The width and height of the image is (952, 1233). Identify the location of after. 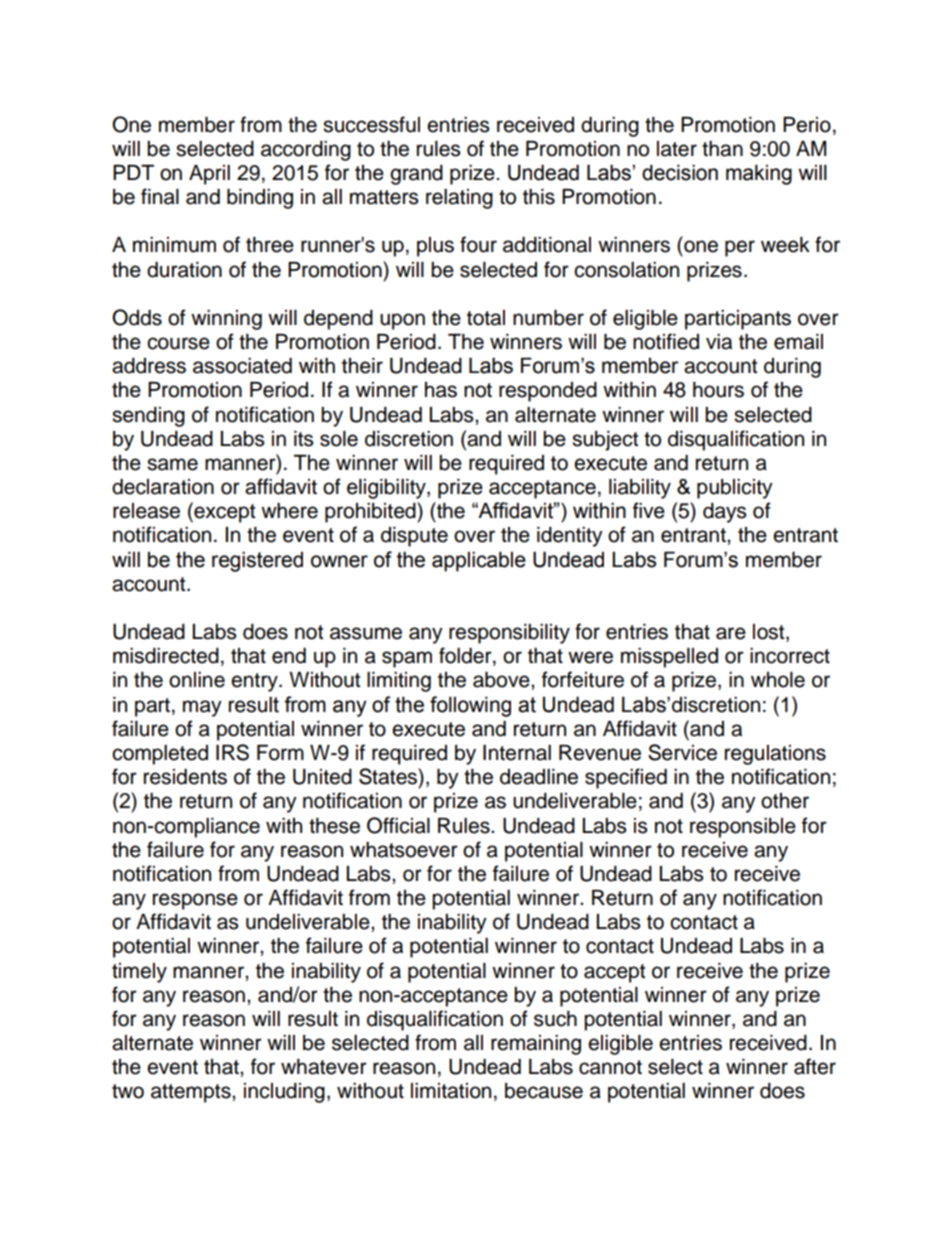
(815, 1066).
